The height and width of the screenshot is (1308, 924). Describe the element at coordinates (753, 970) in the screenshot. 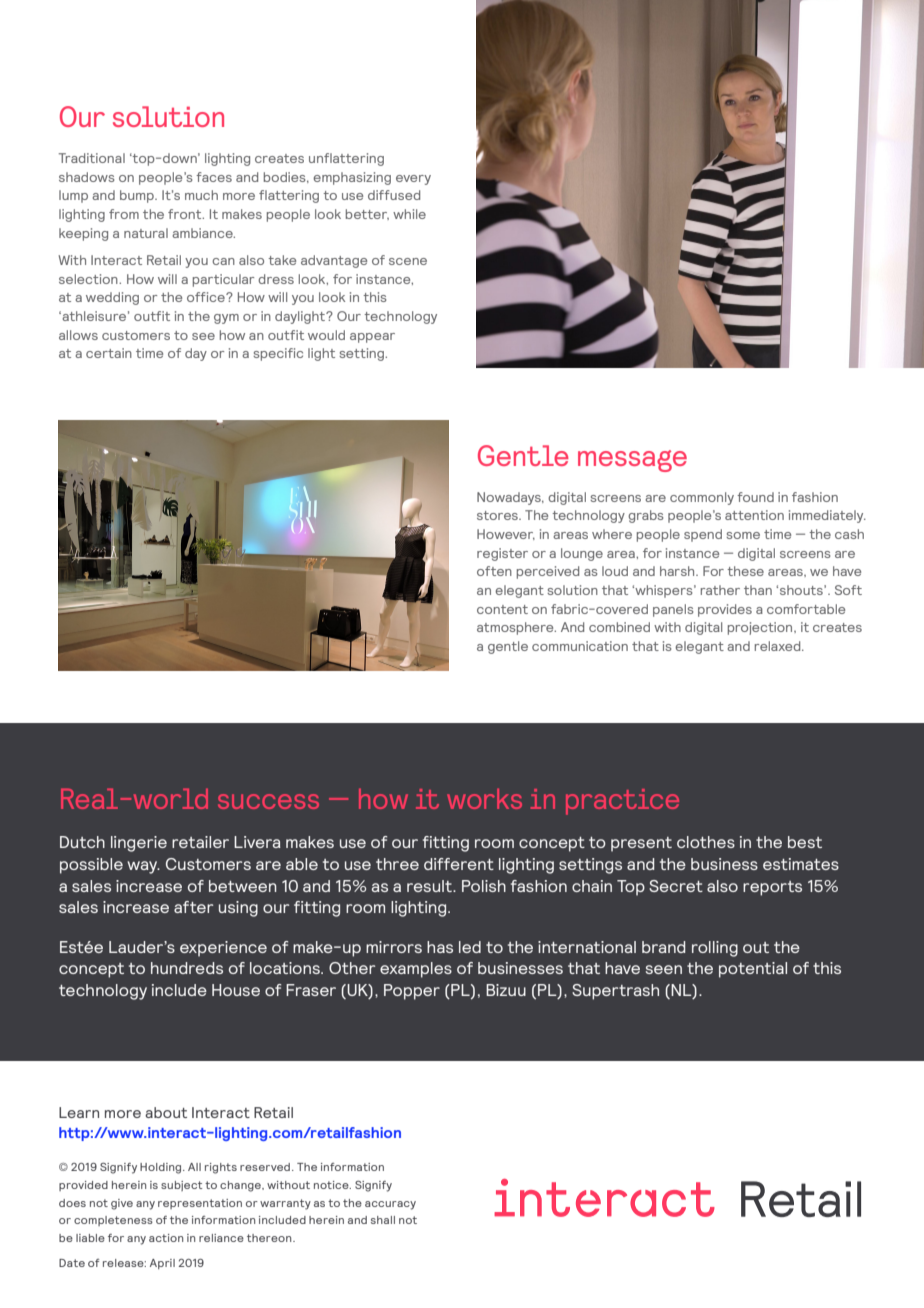

I see `potential` at that location.
